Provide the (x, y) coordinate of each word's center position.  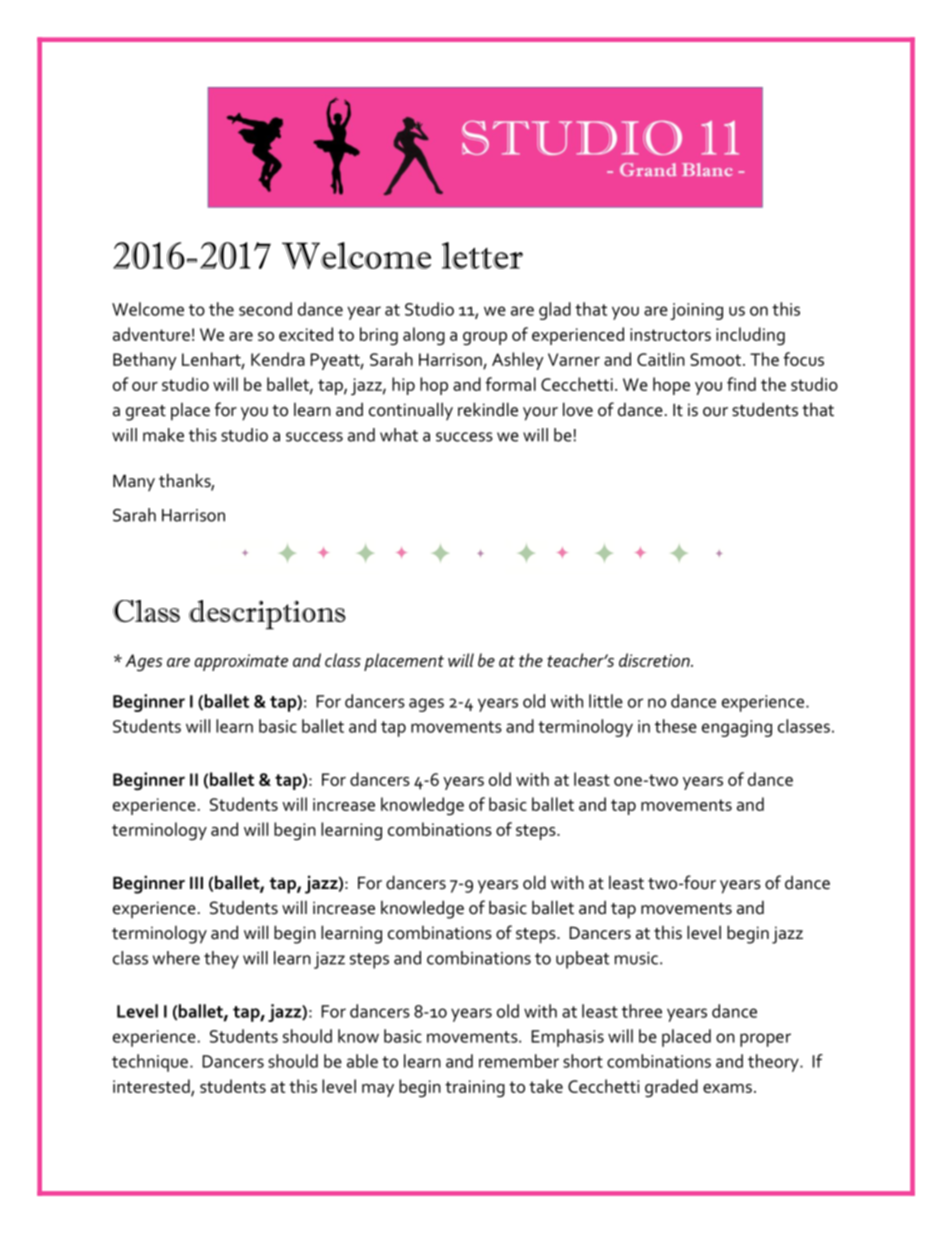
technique (150, 1063)
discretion (655, 660)
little (606, 701)
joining (696, 311)
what (399, 435)
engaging (737, 728)
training (475, 1088)
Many (134, 483)
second (265, 309)
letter (482, 255)
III (196, 882)
